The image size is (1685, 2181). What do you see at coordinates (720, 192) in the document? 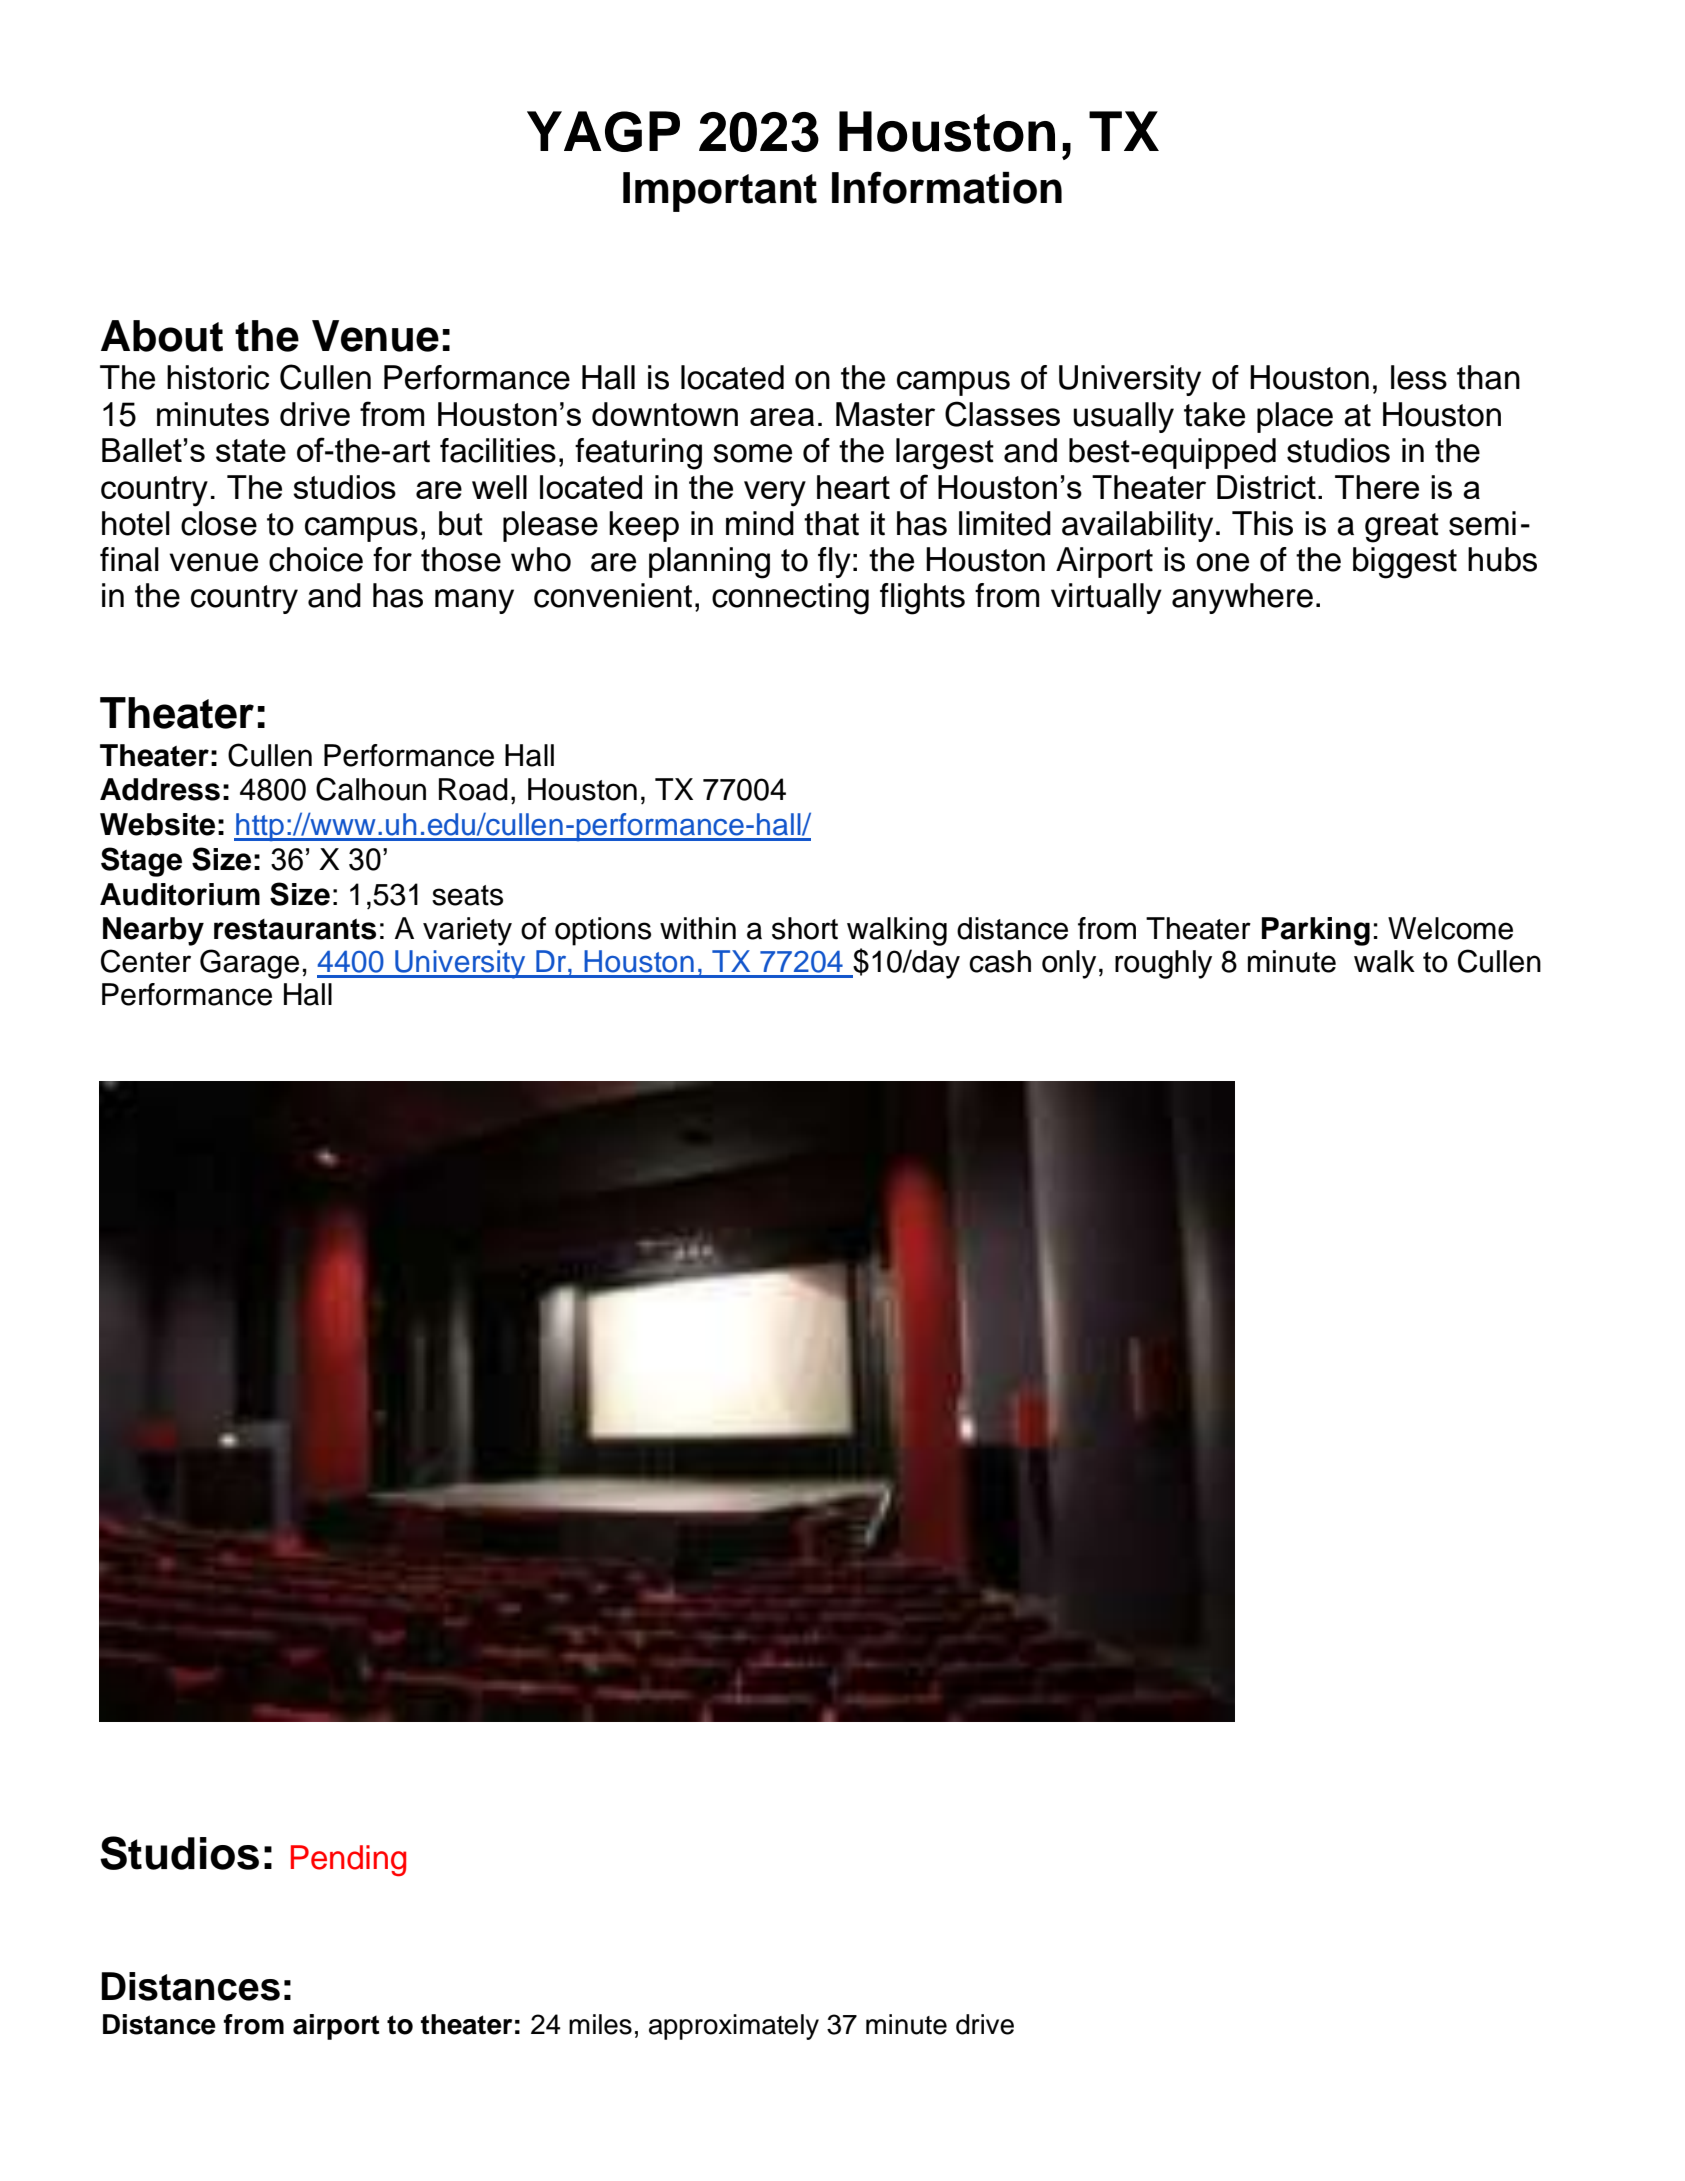
I see `Important` at bounding box center [720, 192].
